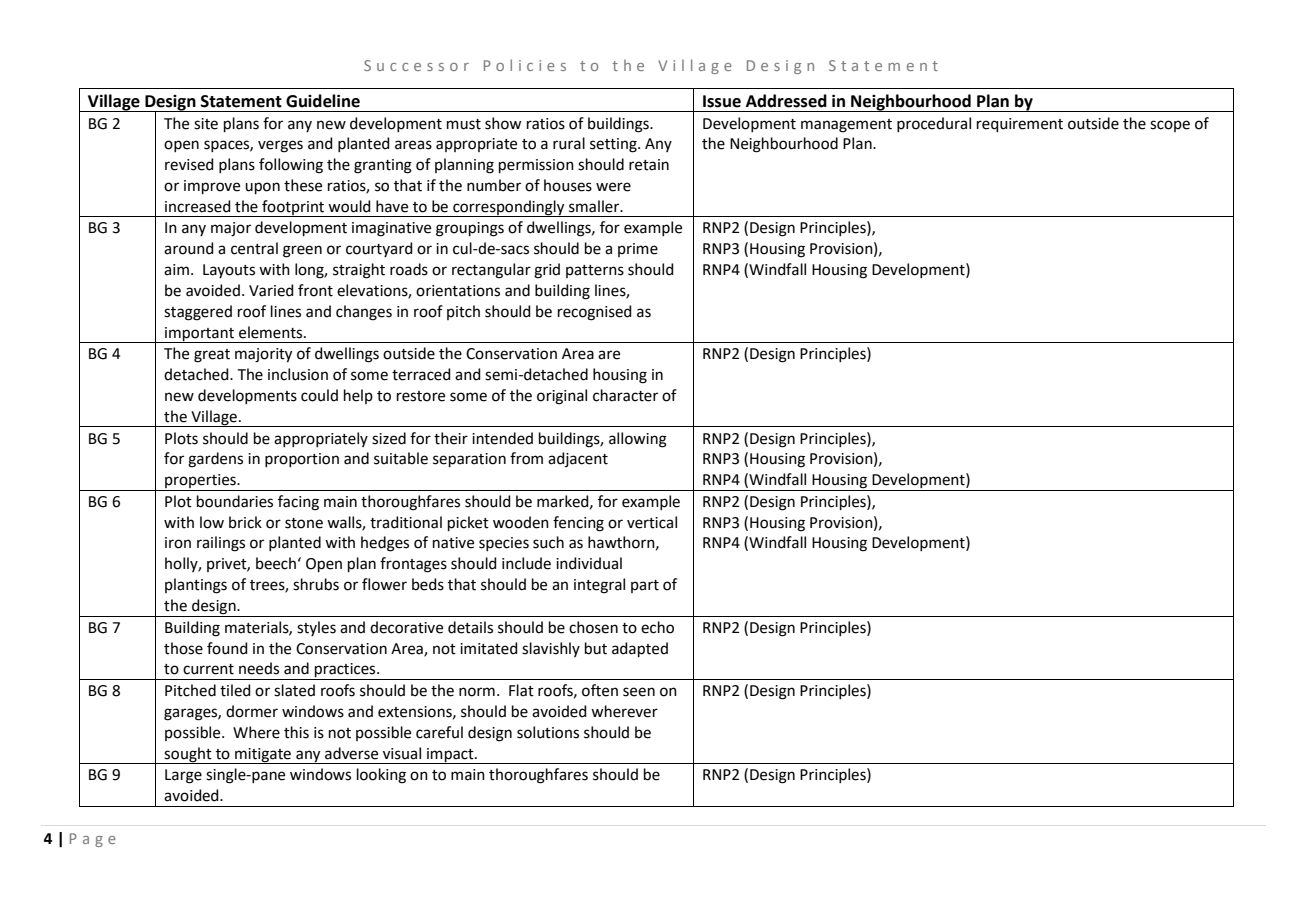 This screenshot has width=1308, height=924. Describe the element at coordinates (722, 101) in the screenshot. I see `Issue` at that location.
